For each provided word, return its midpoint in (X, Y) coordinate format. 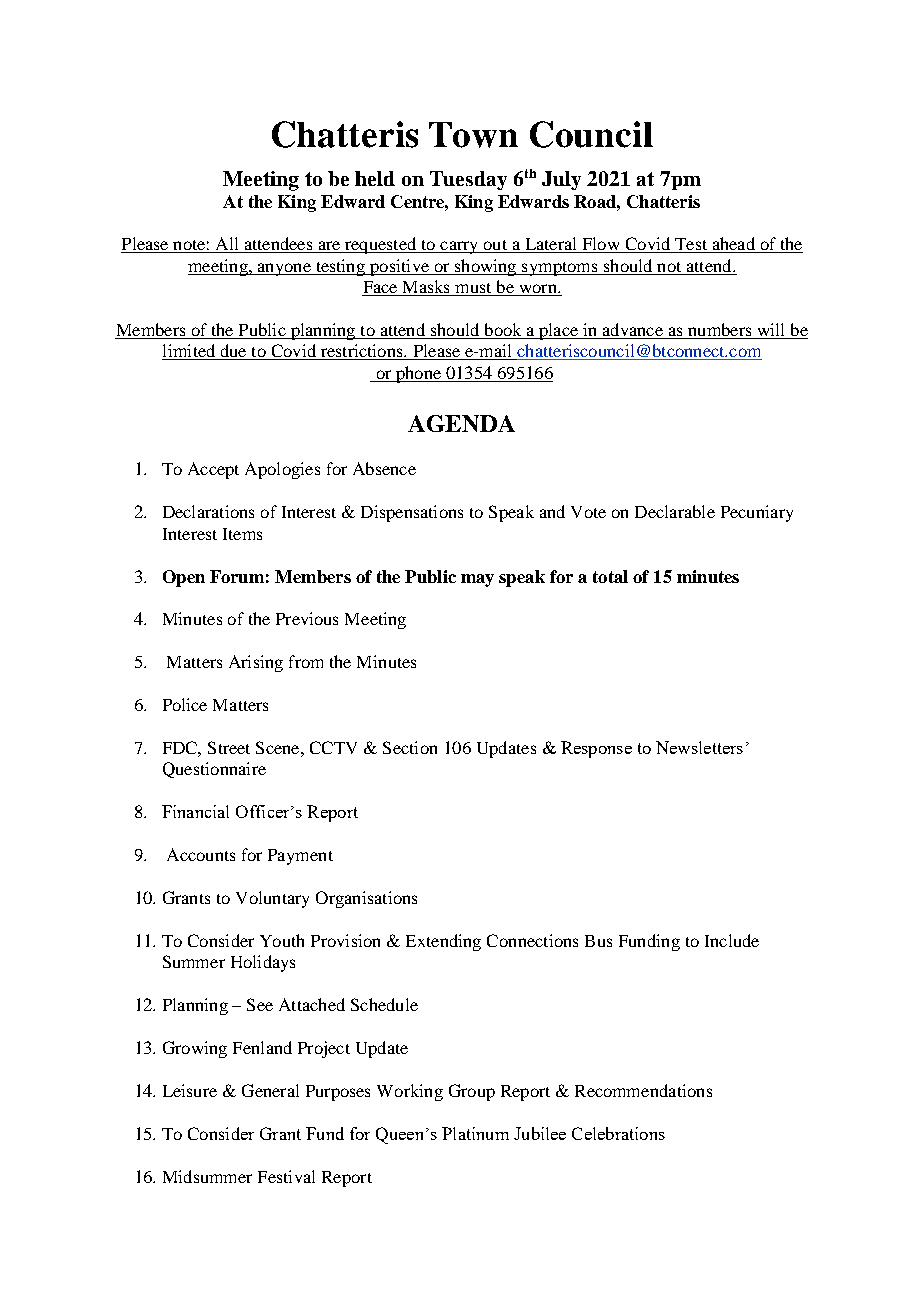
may (477, 580)
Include (732, 940)
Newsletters (699, 747)
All (227, 245)
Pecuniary (757, 513)
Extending (443, 942)
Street (229, 747)
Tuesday (468, 180)
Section (410, 747)
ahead (733, 245)
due (233, 352)
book (503, 331)
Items (242, 534)
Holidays (263, 963)
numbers (720, 331)
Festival (286, 1176)
